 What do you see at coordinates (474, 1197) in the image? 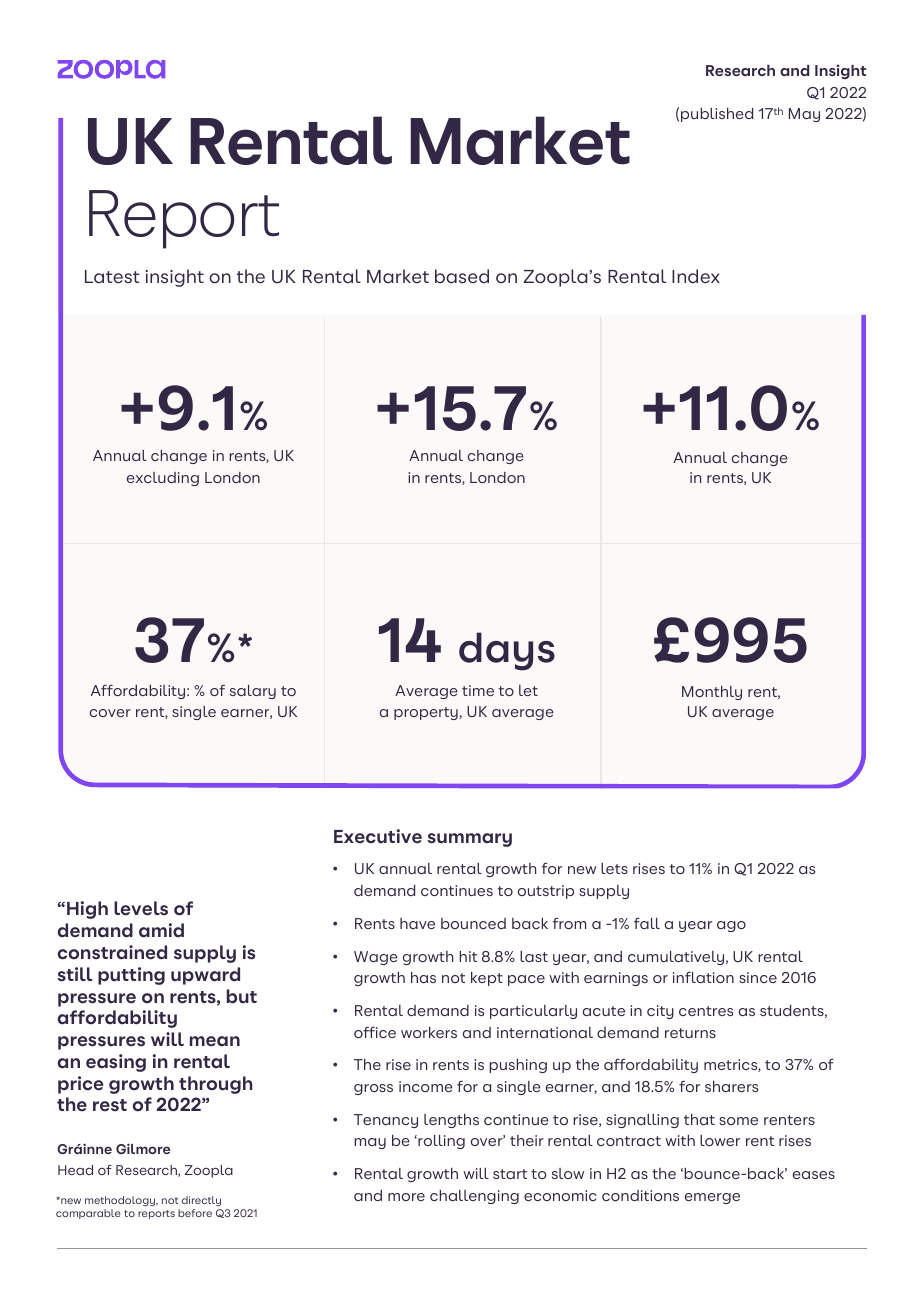
I see `challenging` at bounding box center [474, 1197].
